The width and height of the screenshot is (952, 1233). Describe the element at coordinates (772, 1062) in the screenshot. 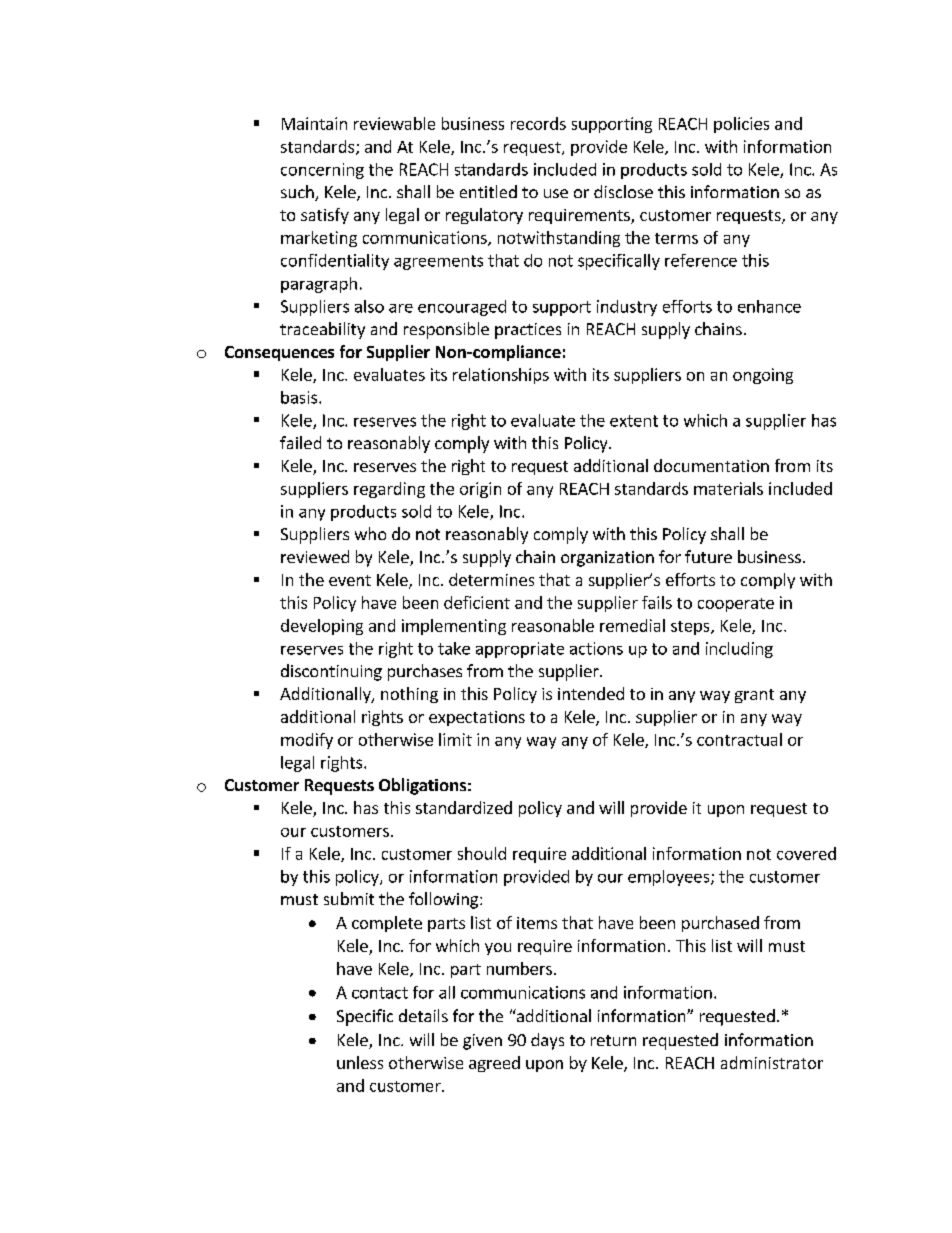

I see `administrator` at that location.
